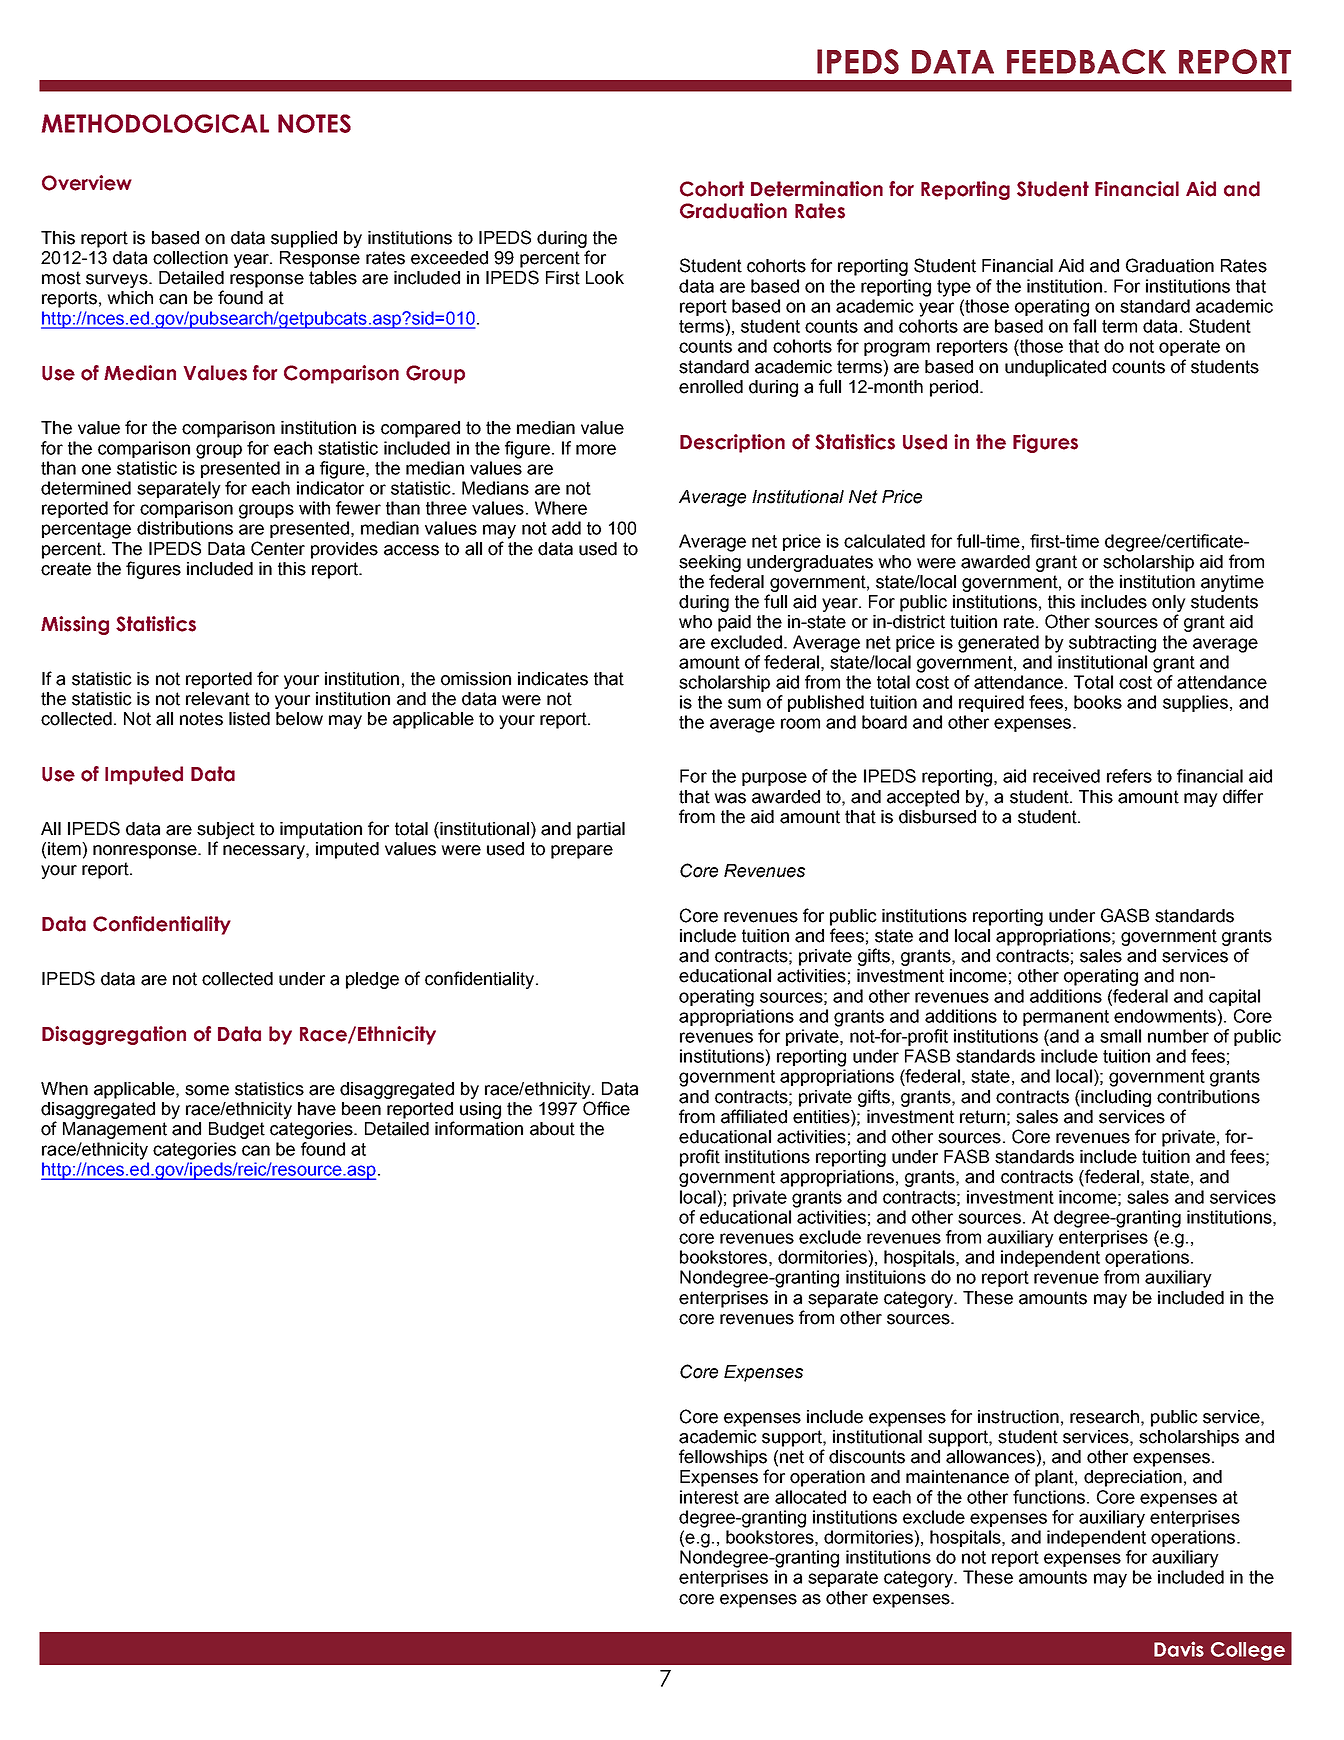 The width and height of the image is (1344, 1740). I want to click on FEEDBACK, so click(1086, 61).
